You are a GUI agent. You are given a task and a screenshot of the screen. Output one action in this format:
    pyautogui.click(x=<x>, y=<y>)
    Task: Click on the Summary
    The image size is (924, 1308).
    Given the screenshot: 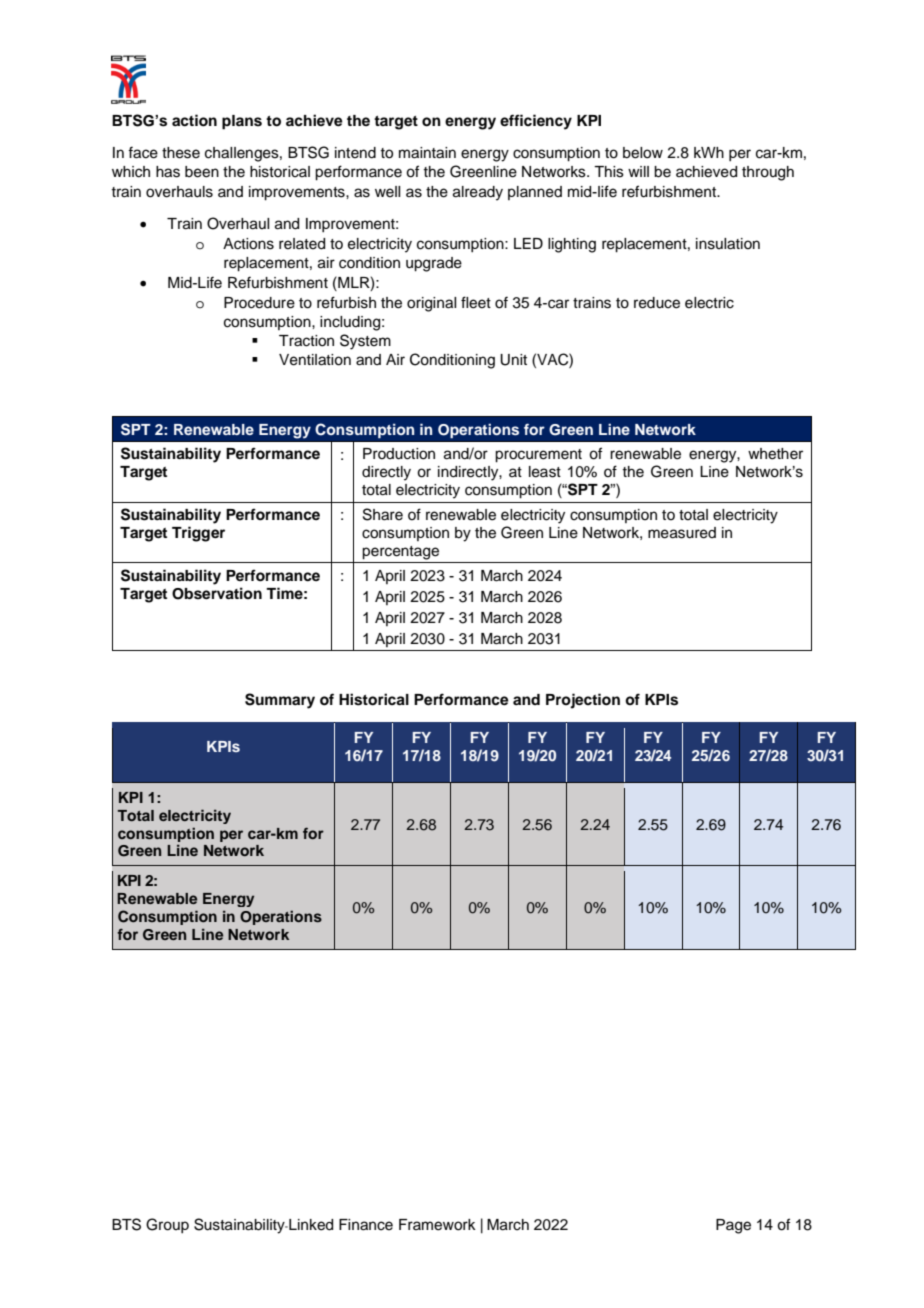 What is the action you would take?
    pyautogui.click(x=280, y=701)
